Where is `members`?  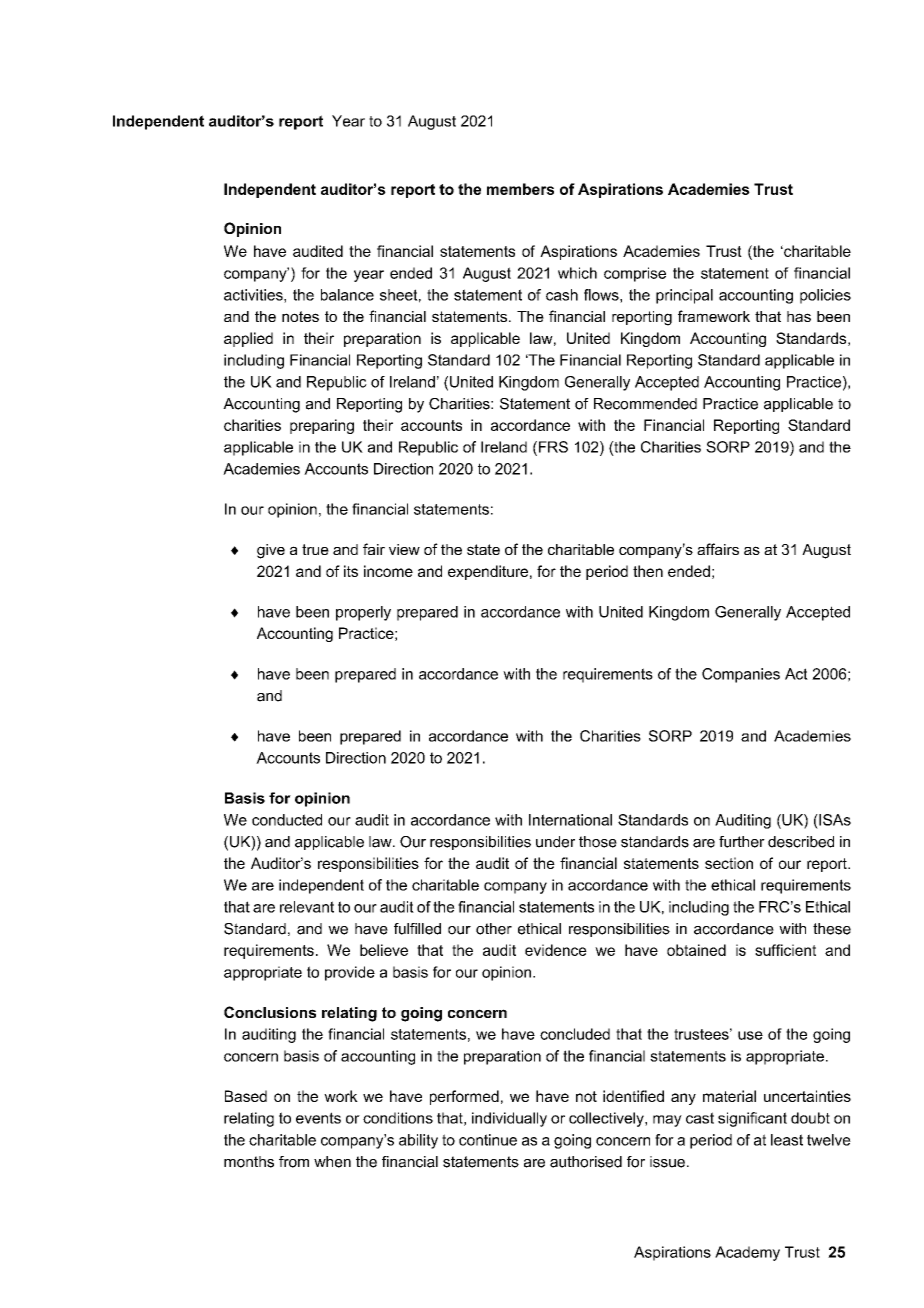
members is located at coordinates (520, 189).
